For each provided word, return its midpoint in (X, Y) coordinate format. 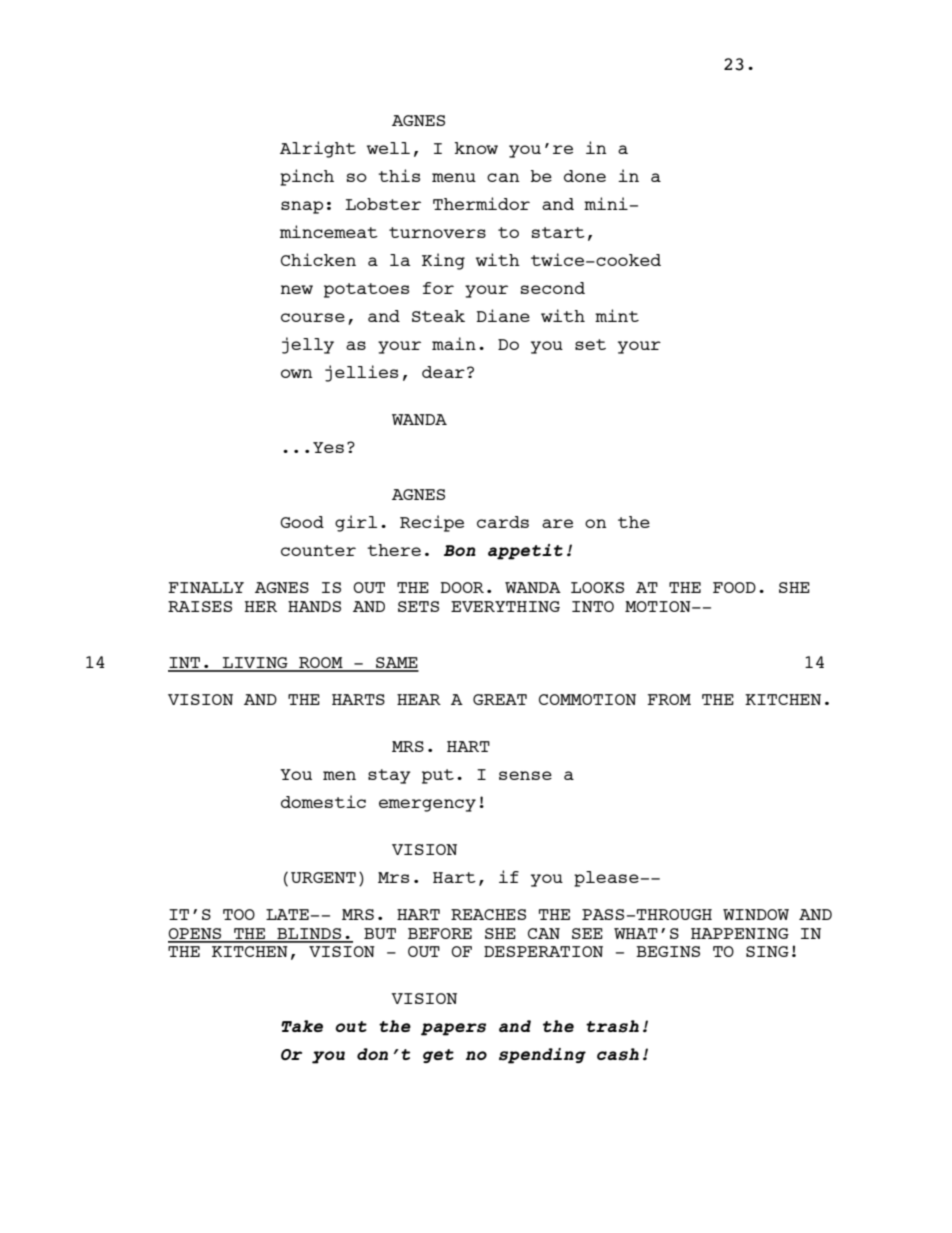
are (557, 523)
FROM (669, 699)
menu (454, 177)
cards (503, 522)
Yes (328, 447)
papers (453, 1029)
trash (612, 1026)
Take (302, 1026)
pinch (307, 177)
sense (525, 775)
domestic (323, 801)
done (585, 176)
